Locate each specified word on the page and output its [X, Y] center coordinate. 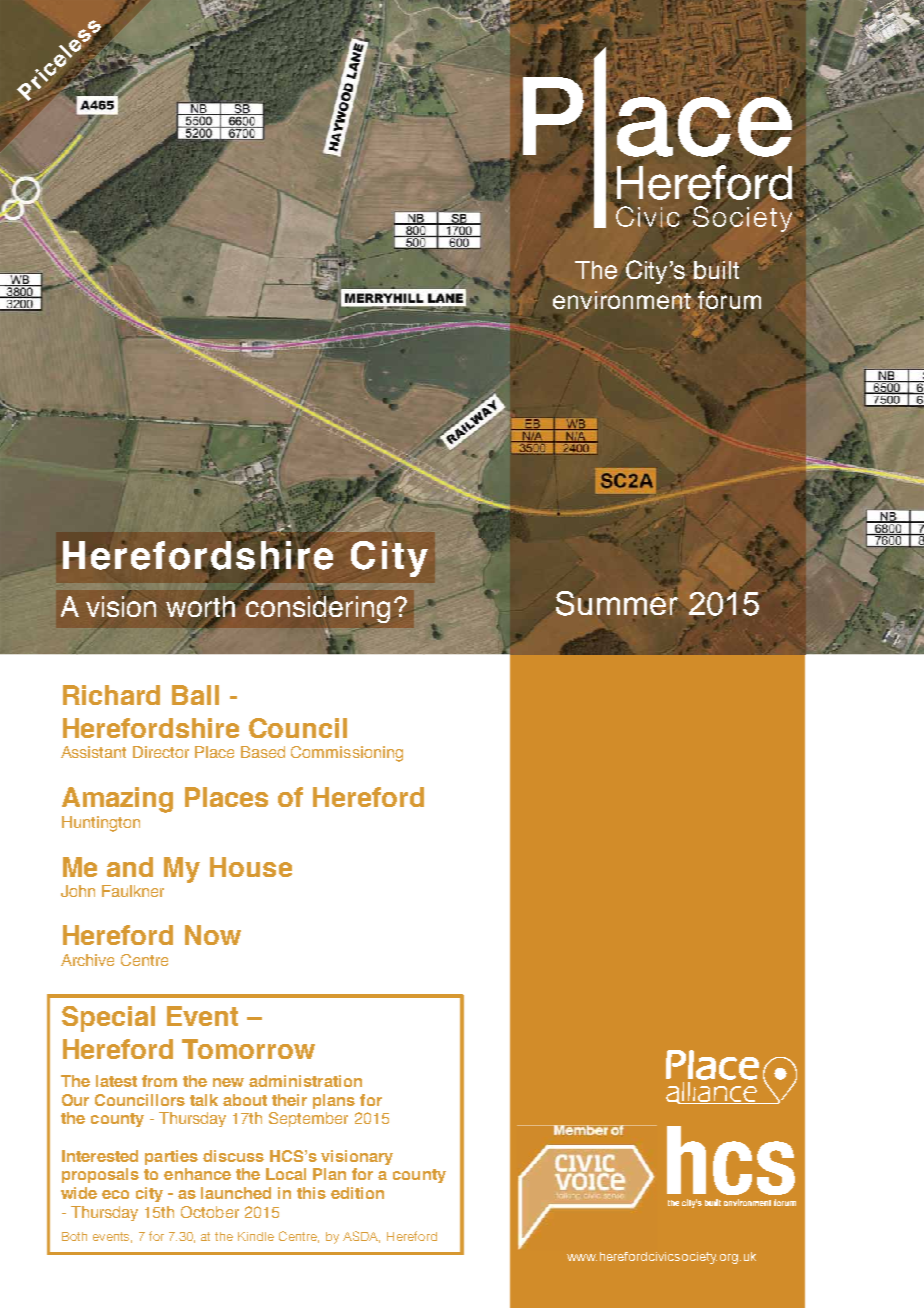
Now [213, 935]
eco [115, 1194]
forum [729, 299]
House [251, 867]
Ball [195, 695]
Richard [111, 695]
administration [305, 1081]
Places [226, 797]
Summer [617, 603]
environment [623, 299]
